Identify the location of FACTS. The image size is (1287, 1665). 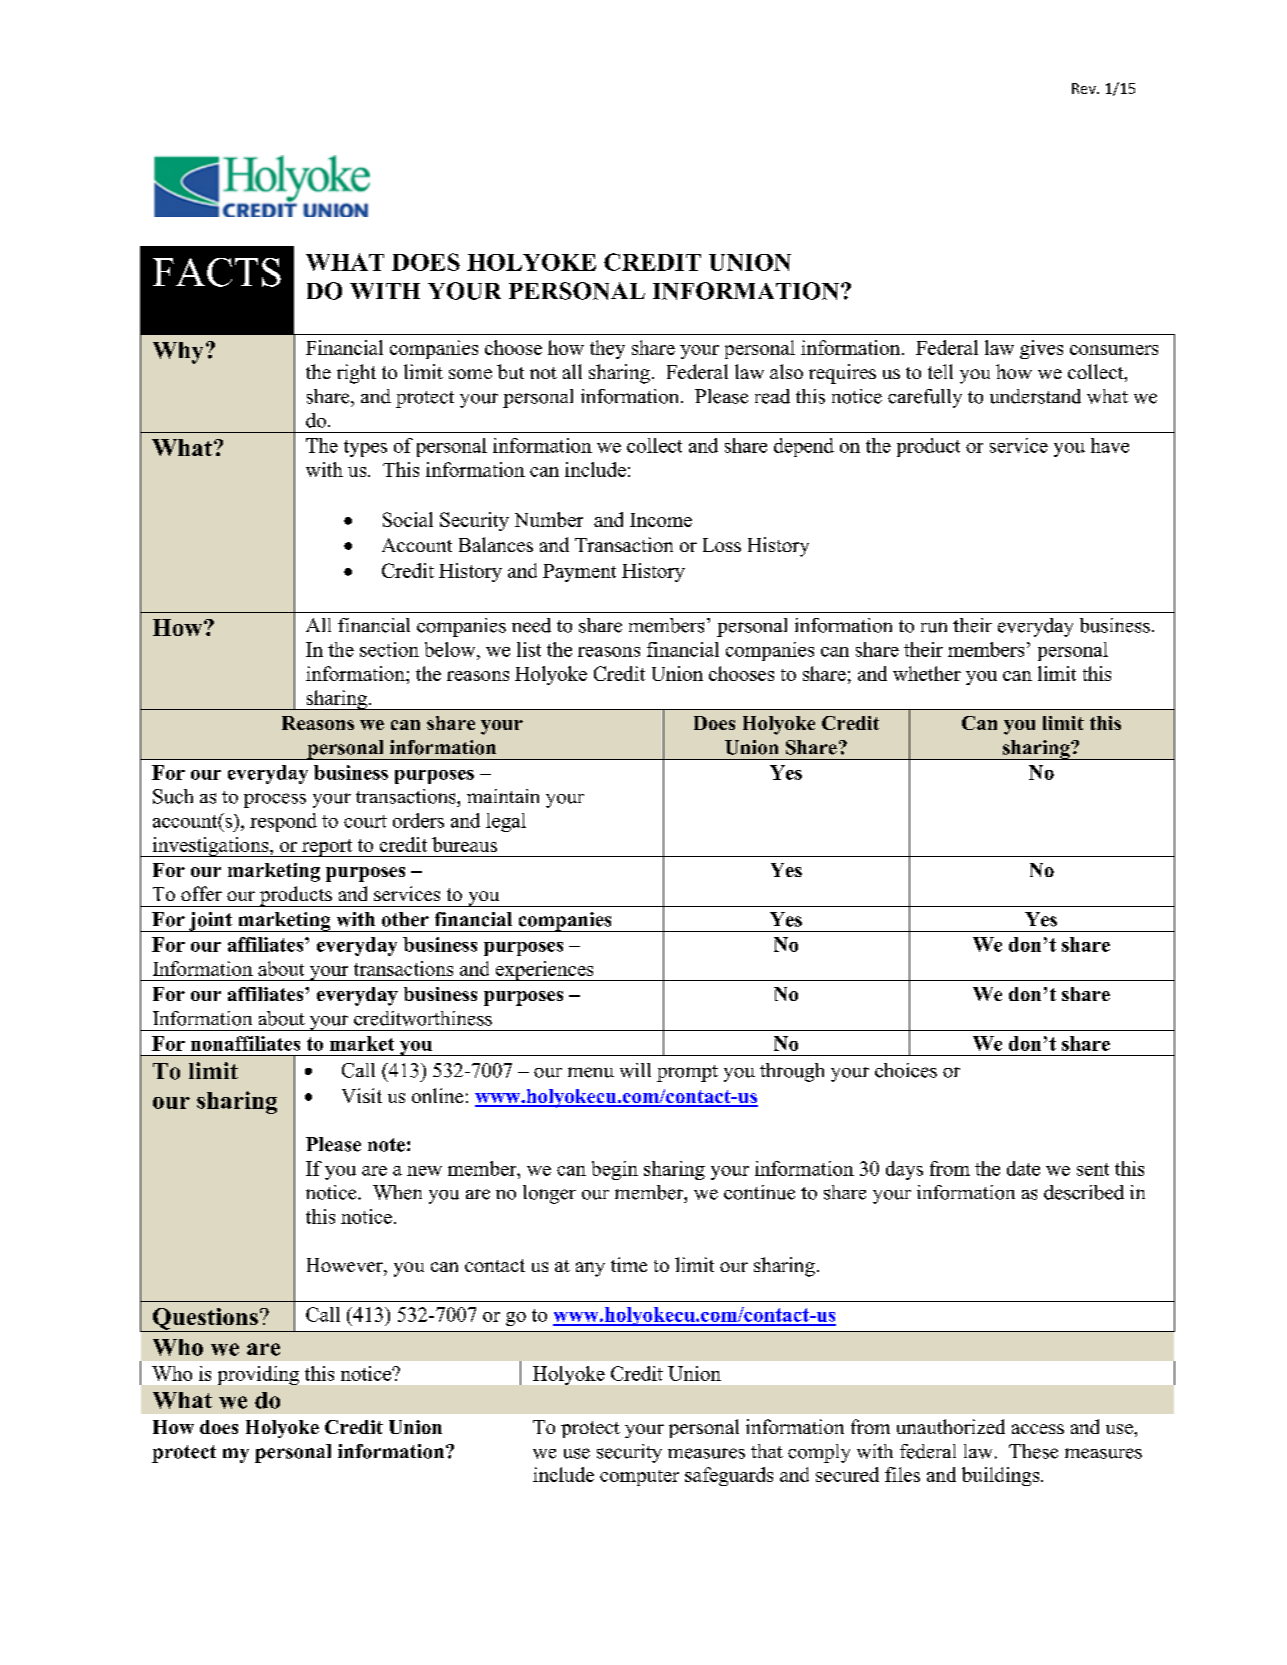
(217, 272).
